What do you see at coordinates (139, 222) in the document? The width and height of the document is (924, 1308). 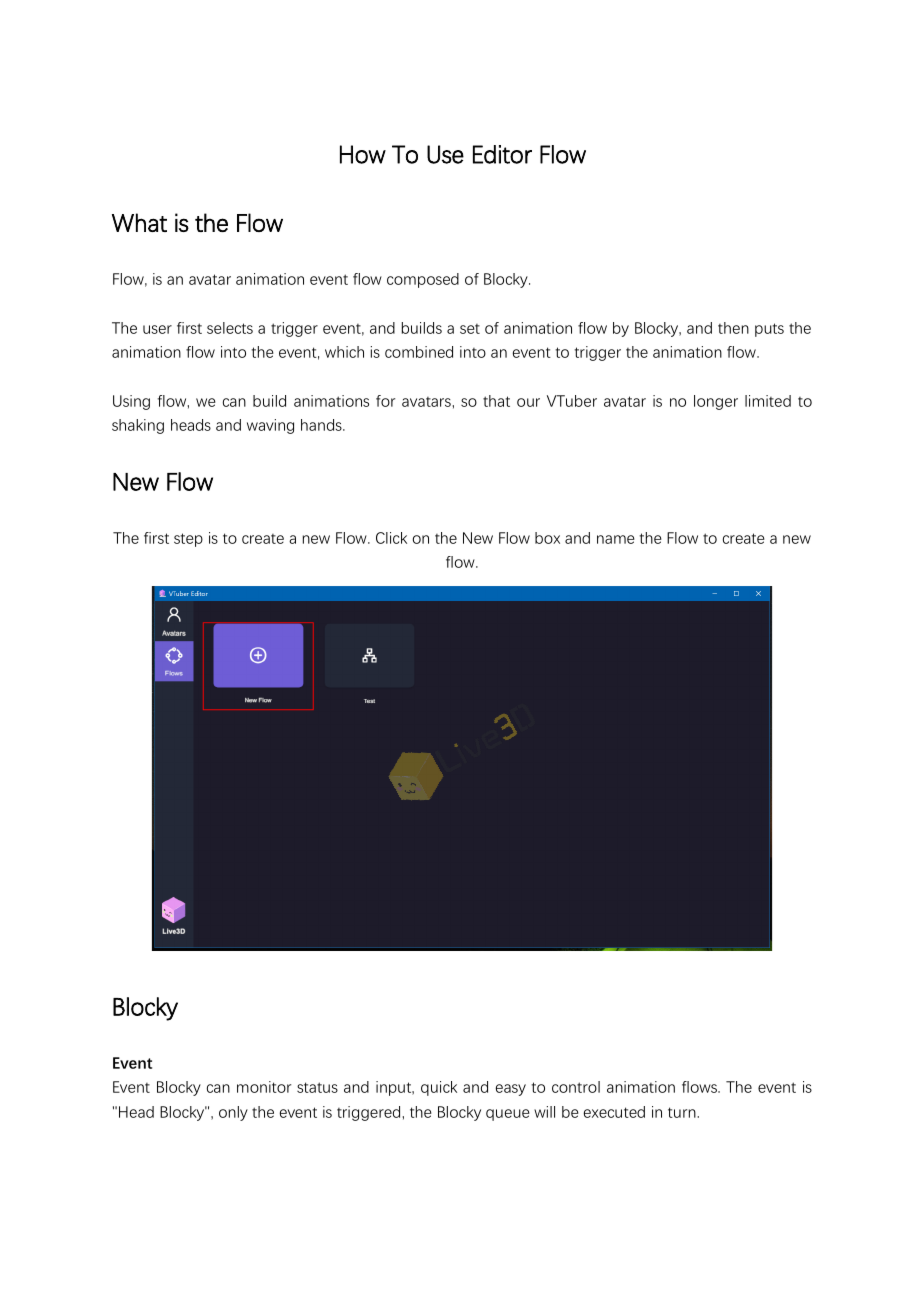 I see `What` at bounding box center [139, 222].
